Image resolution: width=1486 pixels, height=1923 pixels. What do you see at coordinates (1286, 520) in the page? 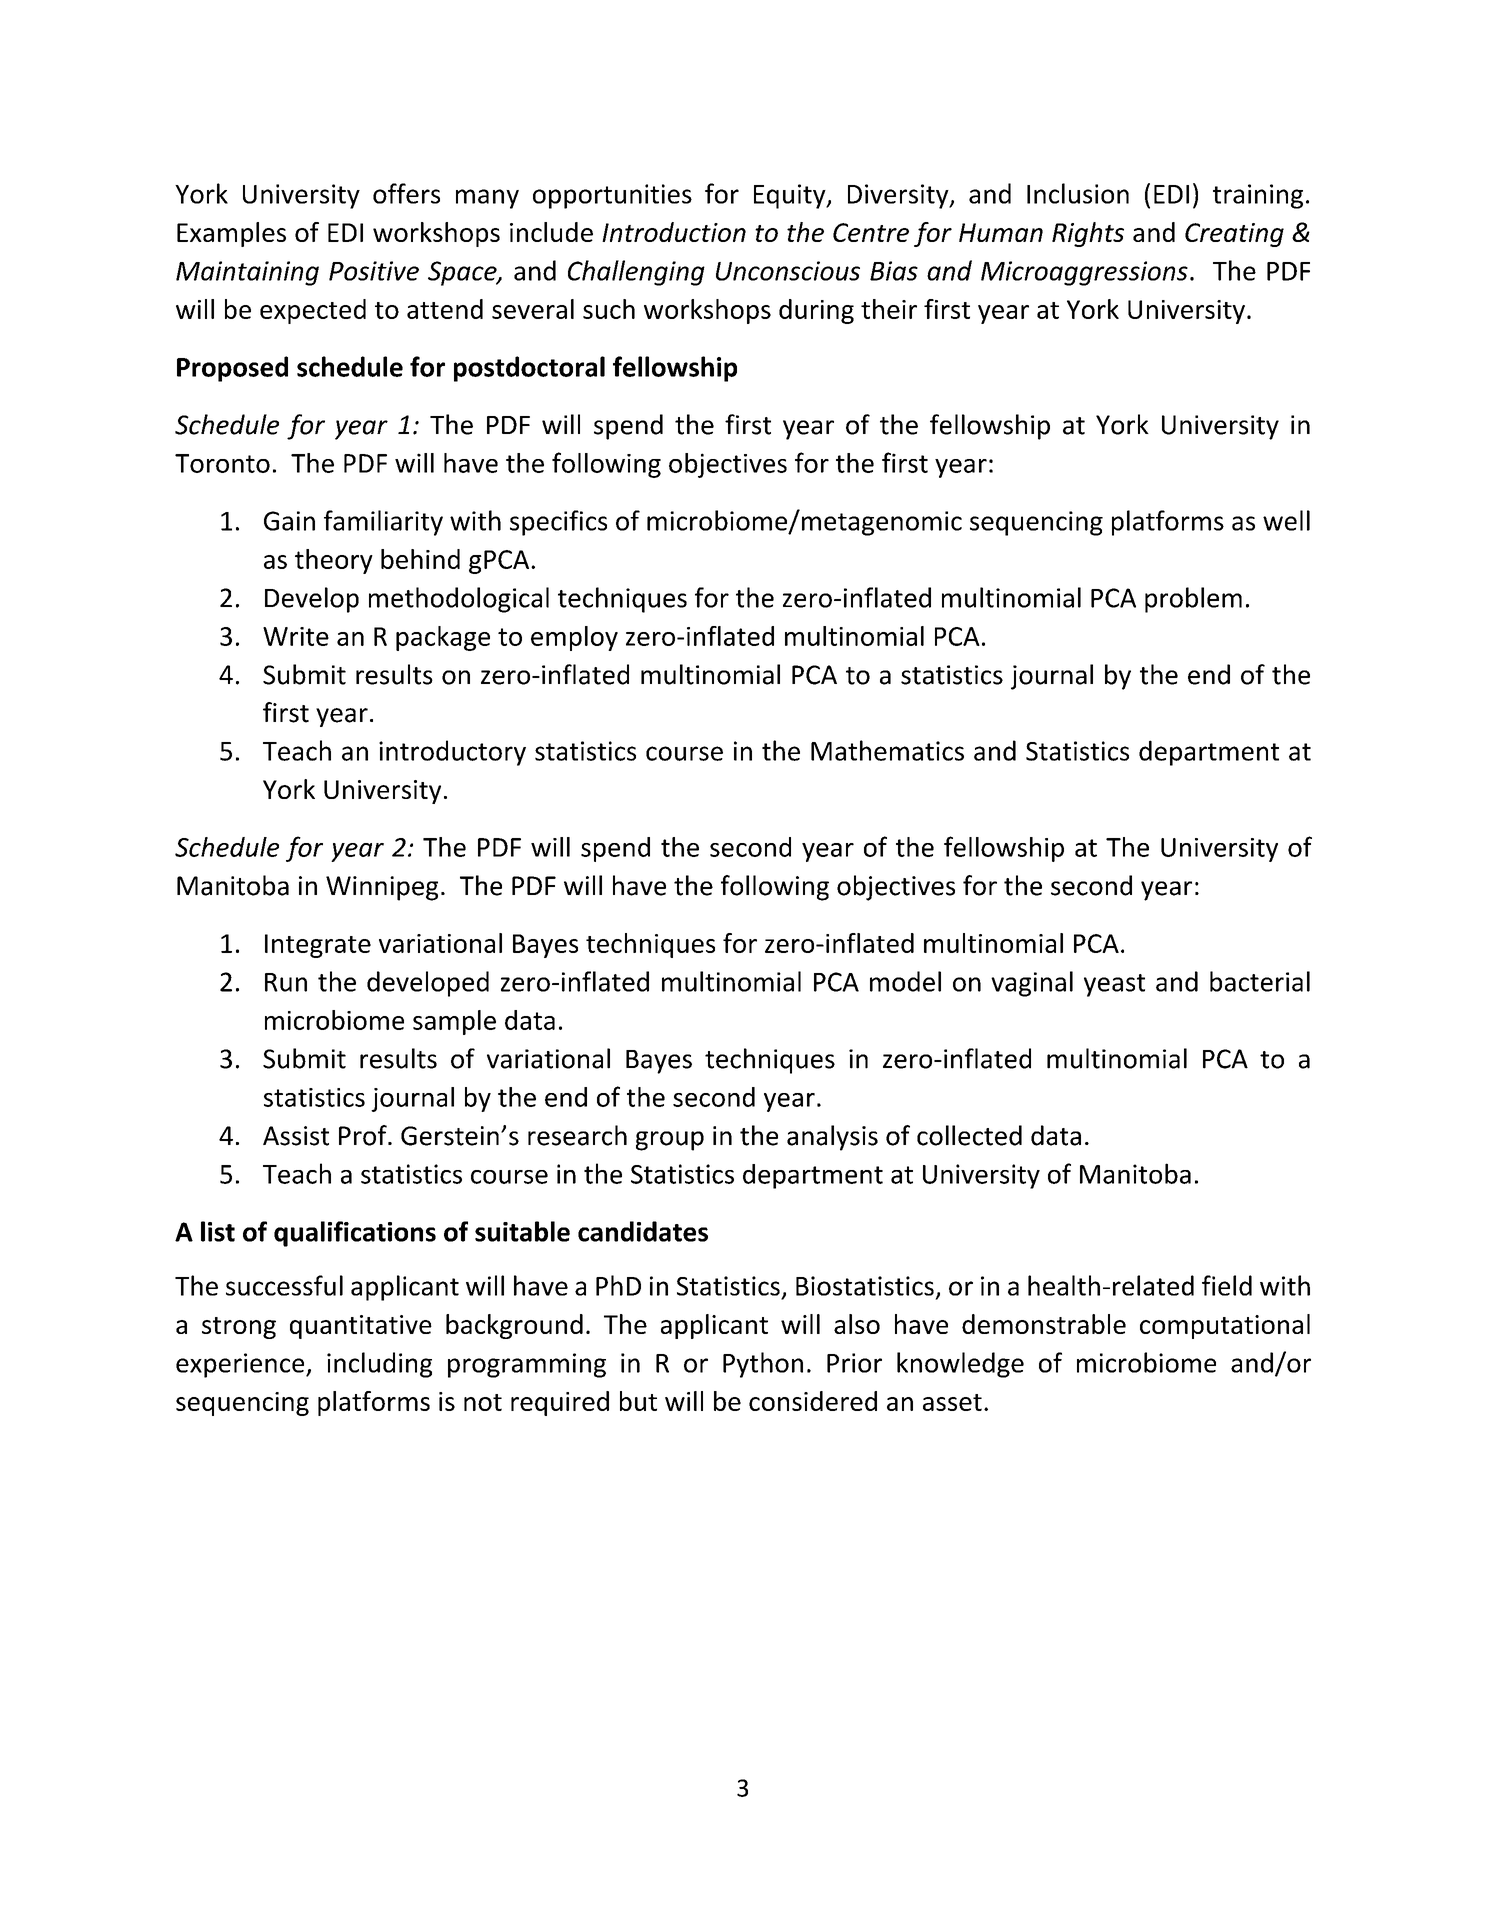
I see `well` at bounding box center [1286, 520].
